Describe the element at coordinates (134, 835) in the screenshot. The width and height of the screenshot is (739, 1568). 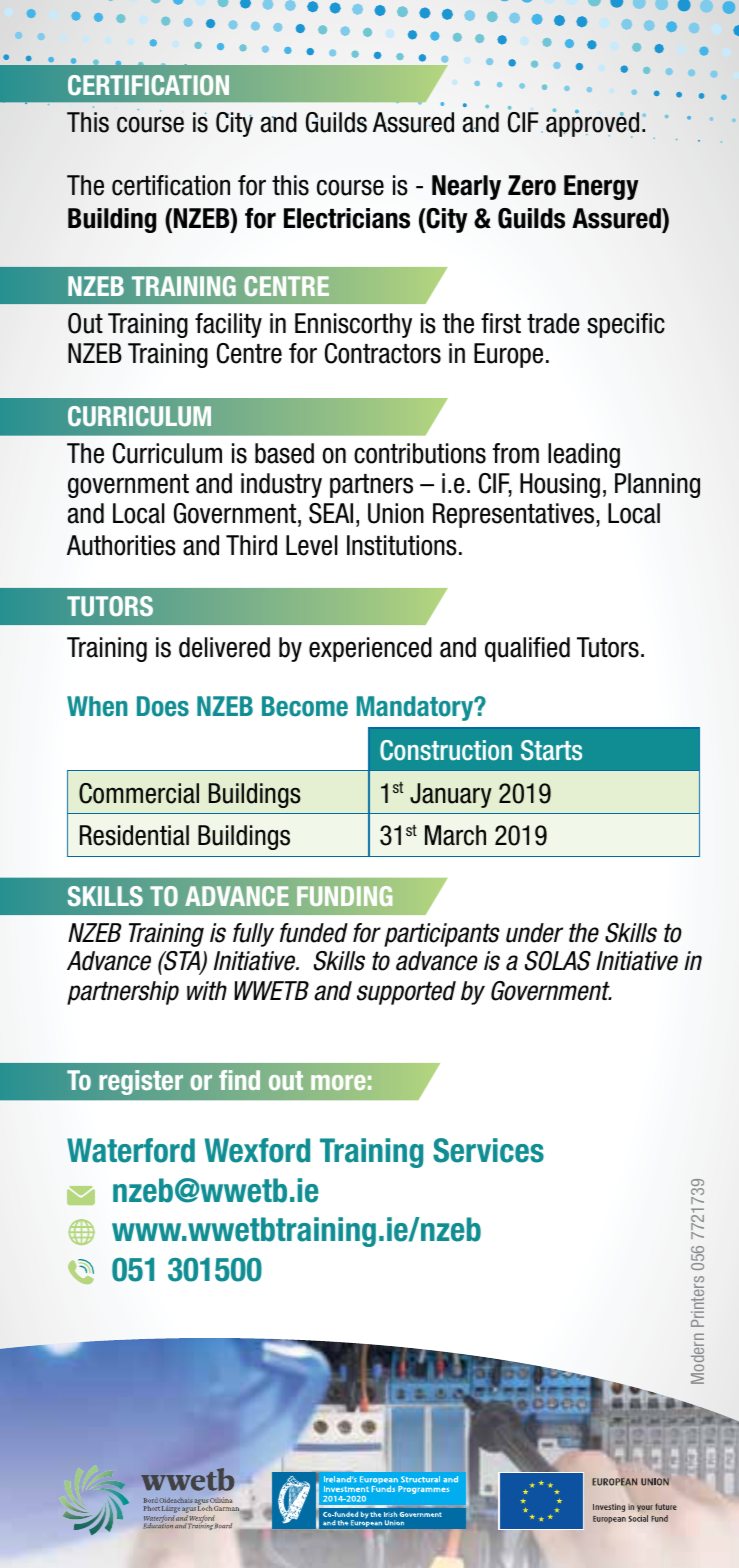
I see `Residential` at that location.
